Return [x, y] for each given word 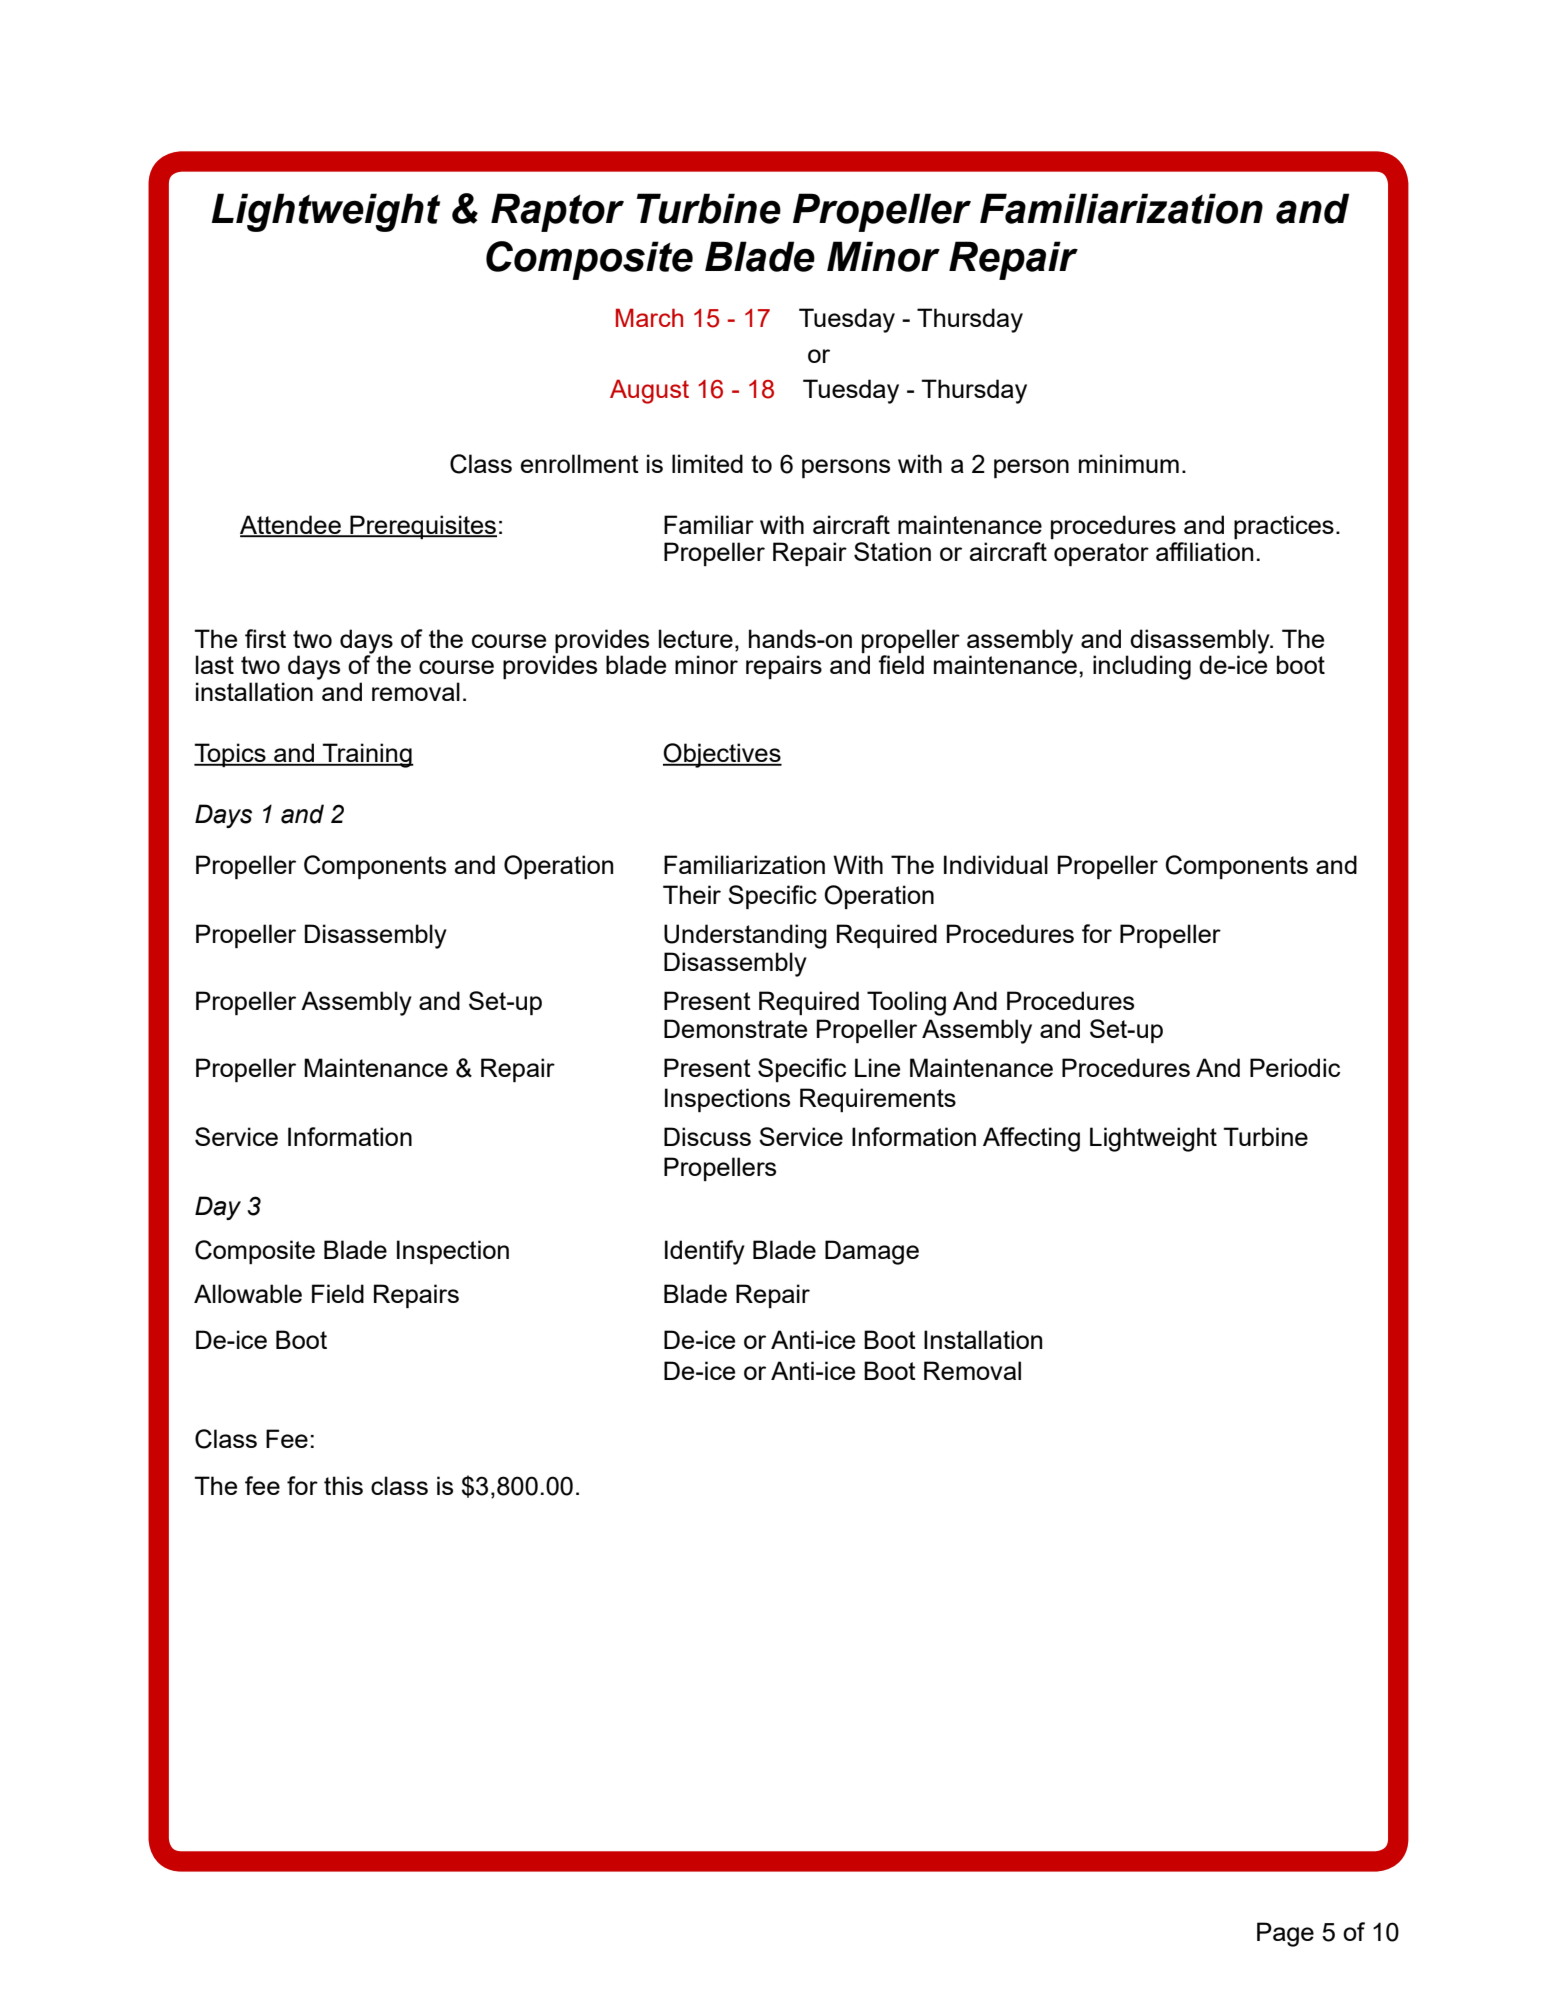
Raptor [557, 212]
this [343, 1485]
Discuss [707, 1136]
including [1142, 667]
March [649, 317]
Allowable [248, 1293]
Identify [705, 1252]
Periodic [1295, 1067]
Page [1285, 1934]
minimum [1129, 463]
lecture [696, 638]
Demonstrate [735, 1028]
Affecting [1031, 1139]
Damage [872, 1252]
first [265, 638]
